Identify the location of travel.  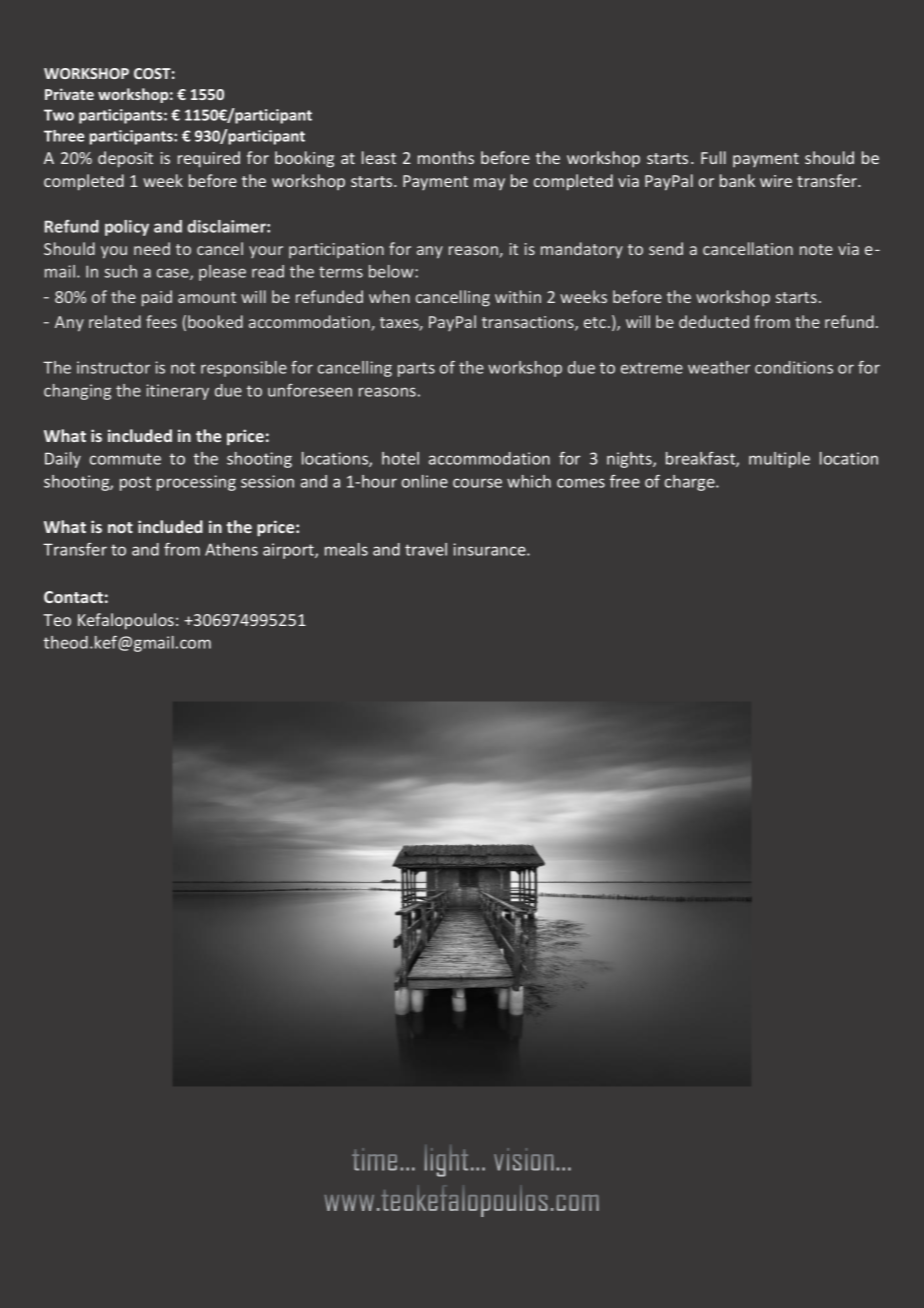
(426, 549).
